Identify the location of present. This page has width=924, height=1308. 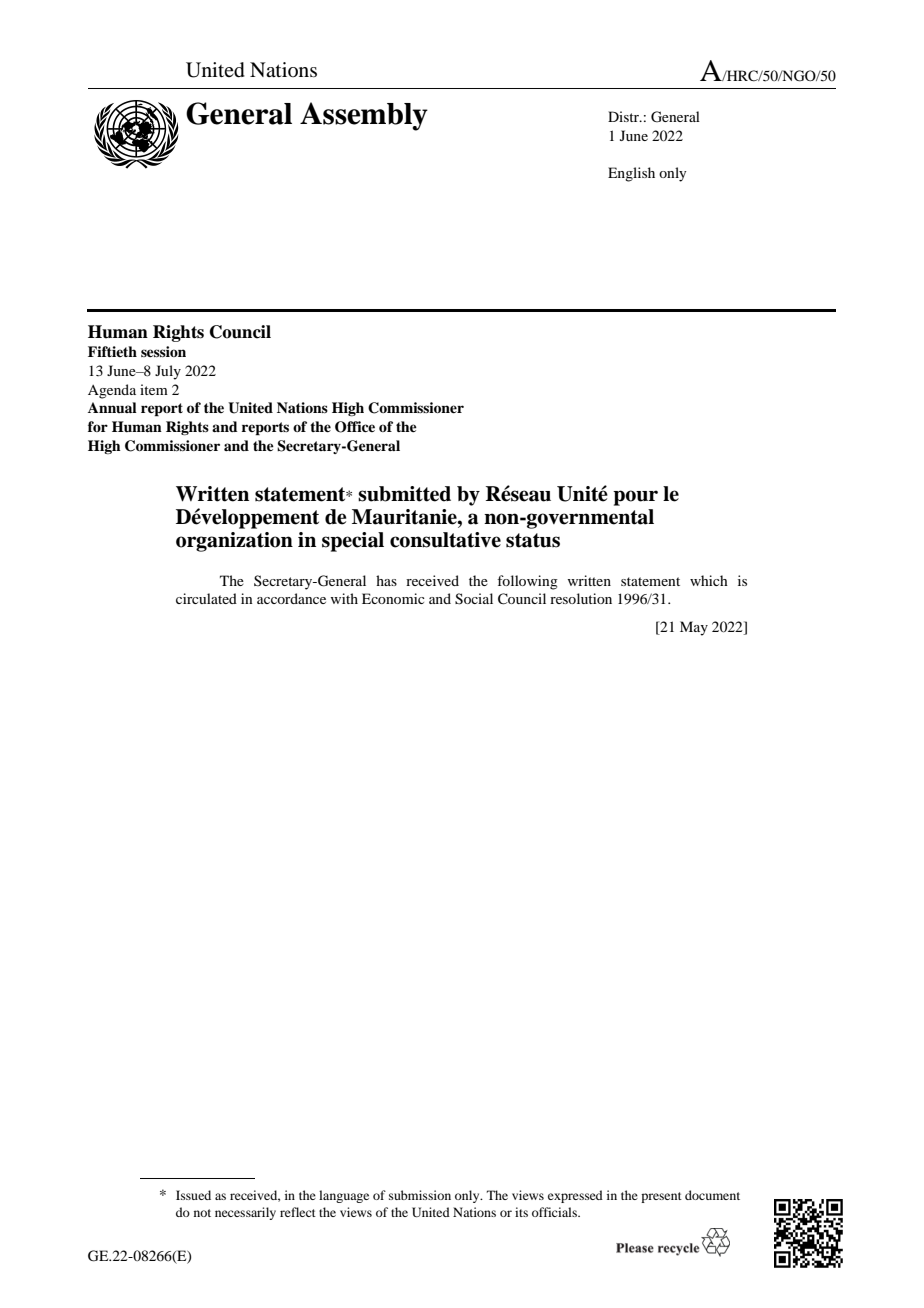
(661, 1197).
